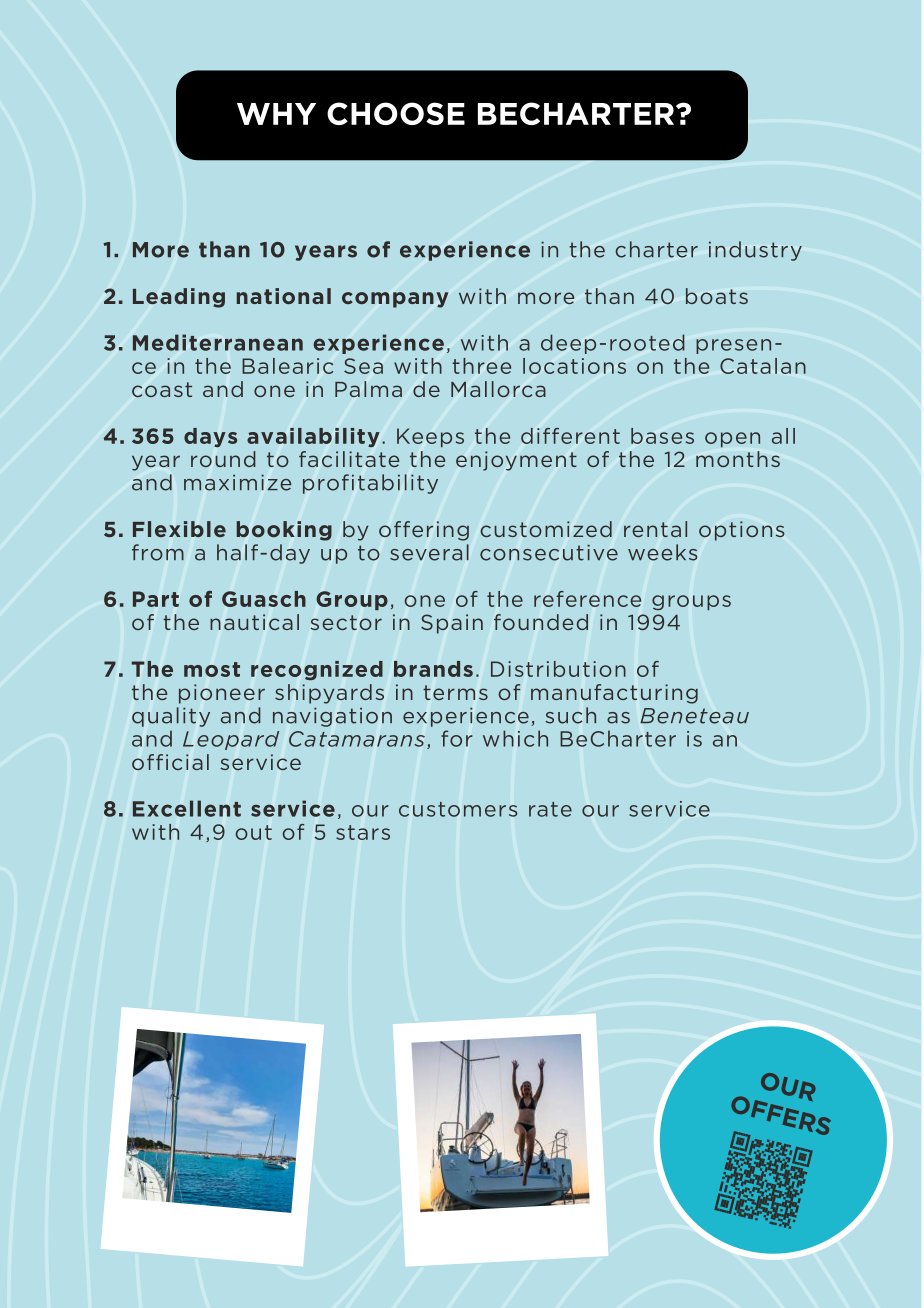  I want to click on customers, so click(458, 809).
